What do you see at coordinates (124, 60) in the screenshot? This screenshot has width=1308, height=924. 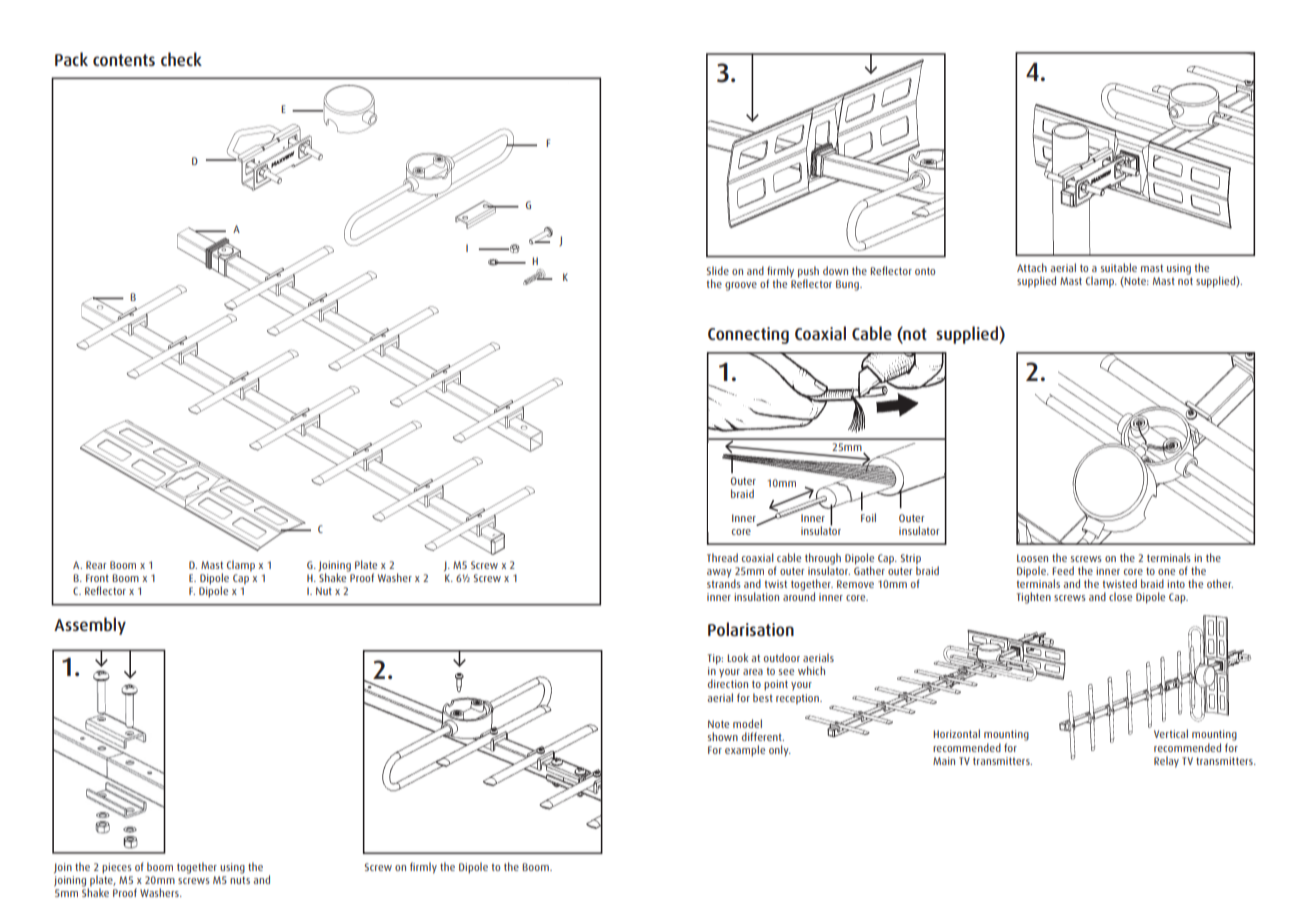 I see `contents` at bounding box center [124, 60].
